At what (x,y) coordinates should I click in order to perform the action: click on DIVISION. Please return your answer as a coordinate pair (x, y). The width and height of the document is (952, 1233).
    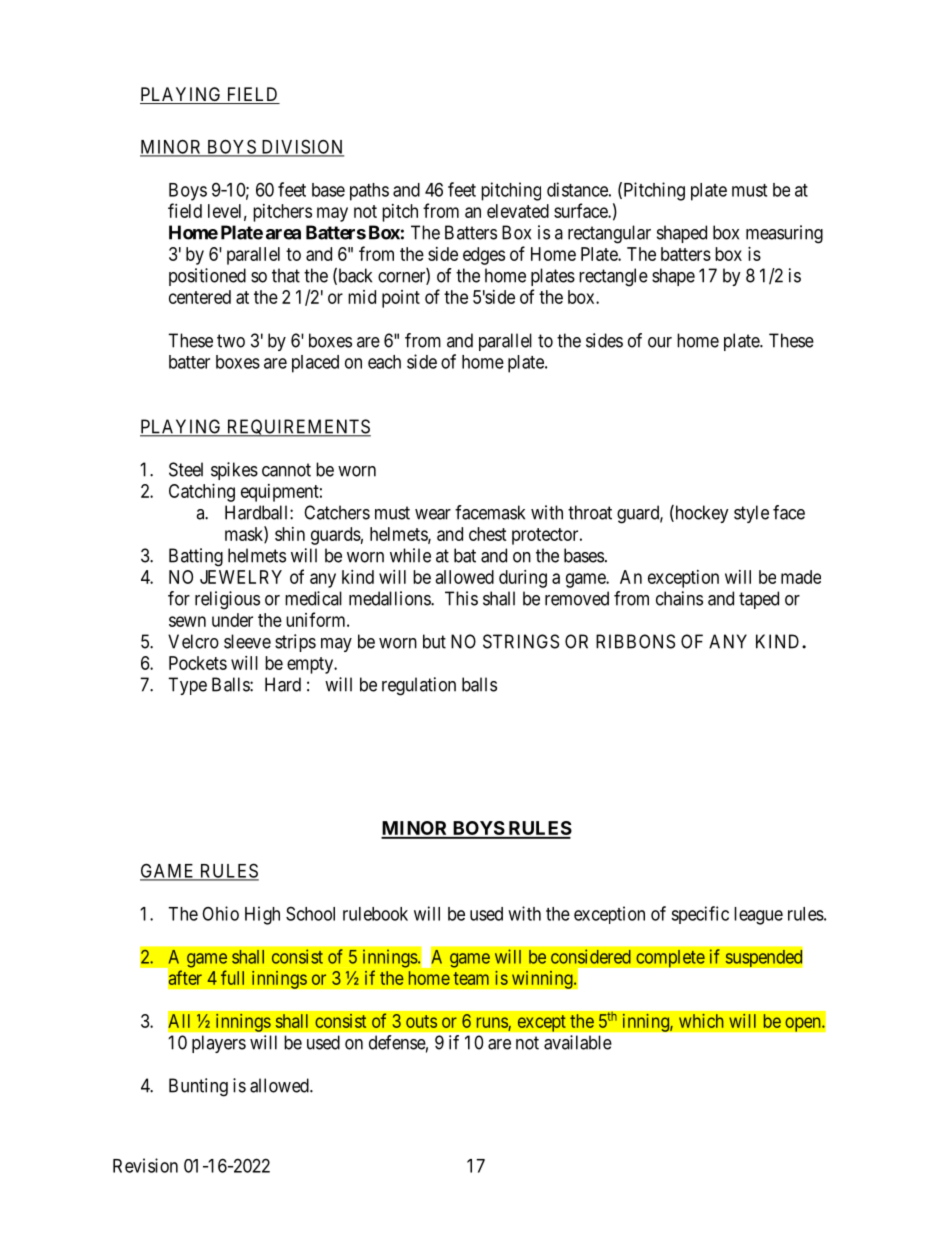
    Looking at the image, I should click on (301, 147).
